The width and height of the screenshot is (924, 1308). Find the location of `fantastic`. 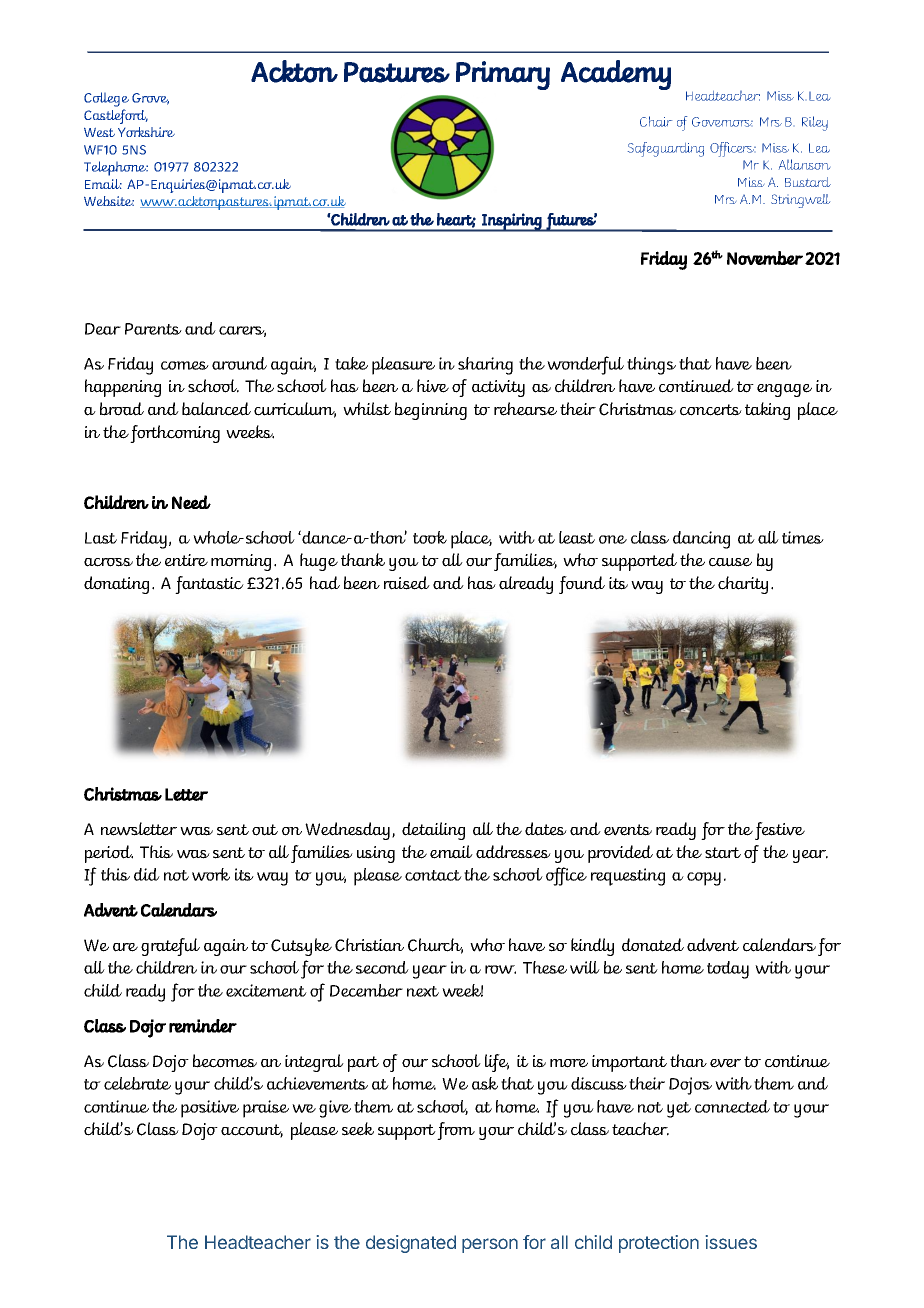

fantastic is located at coordinates (209, 585).
